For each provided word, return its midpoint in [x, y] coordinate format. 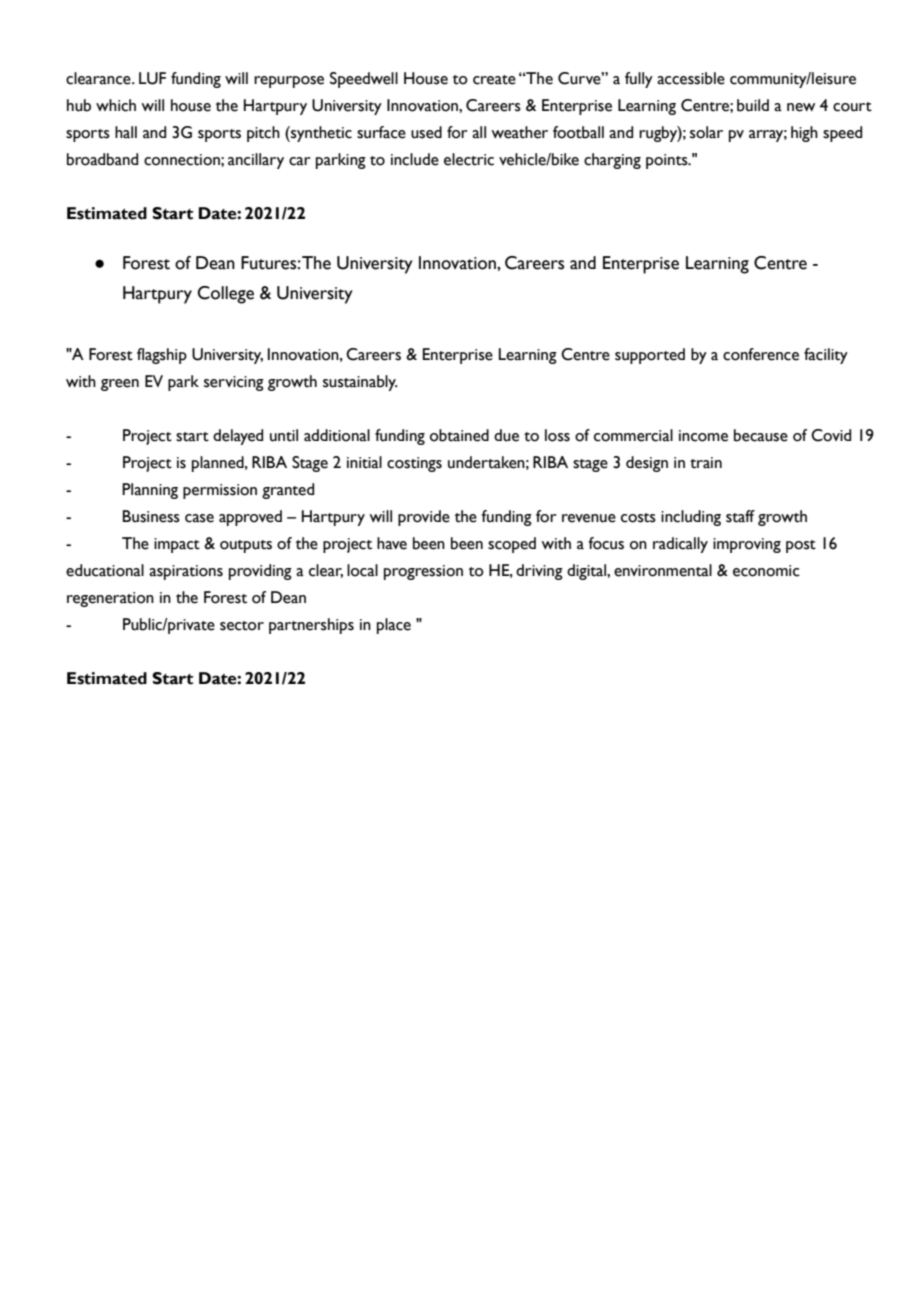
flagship [162, 356]
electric [469, 159]
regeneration [110, 599]
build [753, 105]
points [668, 161]
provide [424, 518]
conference [761, 354]
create [494, 80]
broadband [102, 159]
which [116, 105]
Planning [150, 491]
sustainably [360, 383]
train [706, 463]
